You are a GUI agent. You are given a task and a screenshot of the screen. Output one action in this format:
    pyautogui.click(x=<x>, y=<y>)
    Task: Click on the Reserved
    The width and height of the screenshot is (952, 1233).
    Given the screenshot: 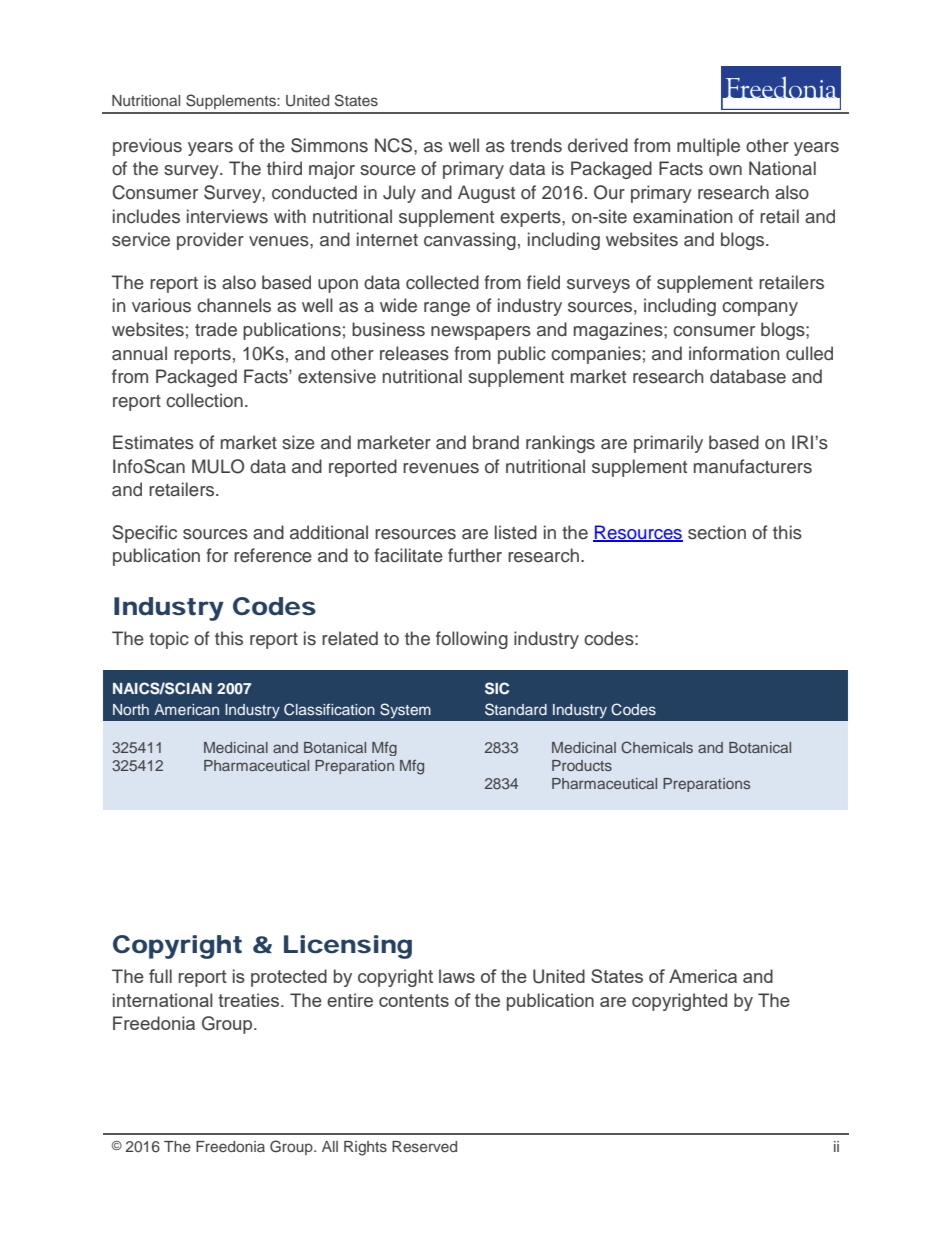 What is the action you would take?
    pyautogui.click(x=424, y=1146)
